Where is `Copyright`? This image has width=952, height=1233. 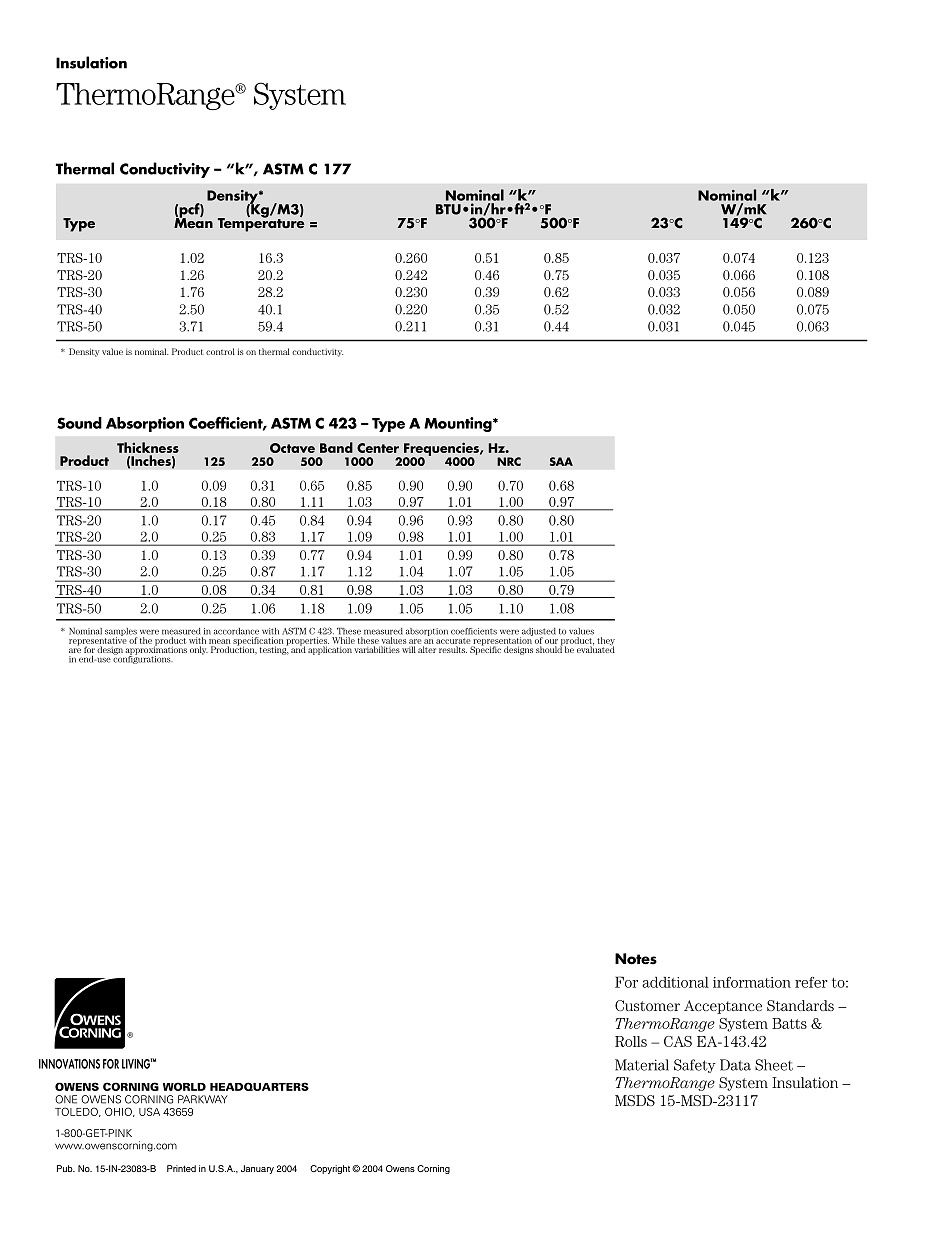
Copyright is located at coordinates (330, 1169).
